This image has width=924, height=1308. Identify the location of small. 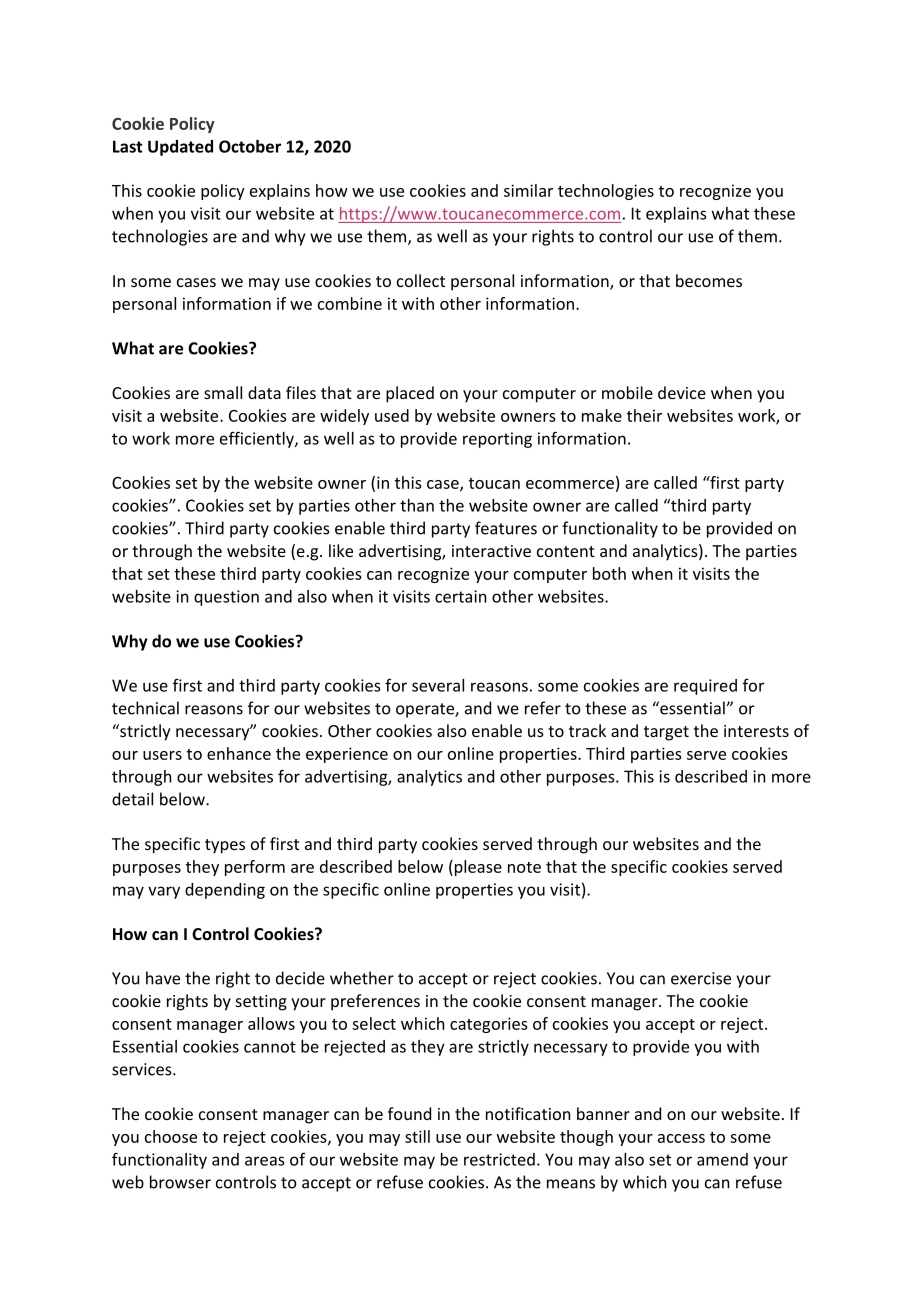
(223, 392).
